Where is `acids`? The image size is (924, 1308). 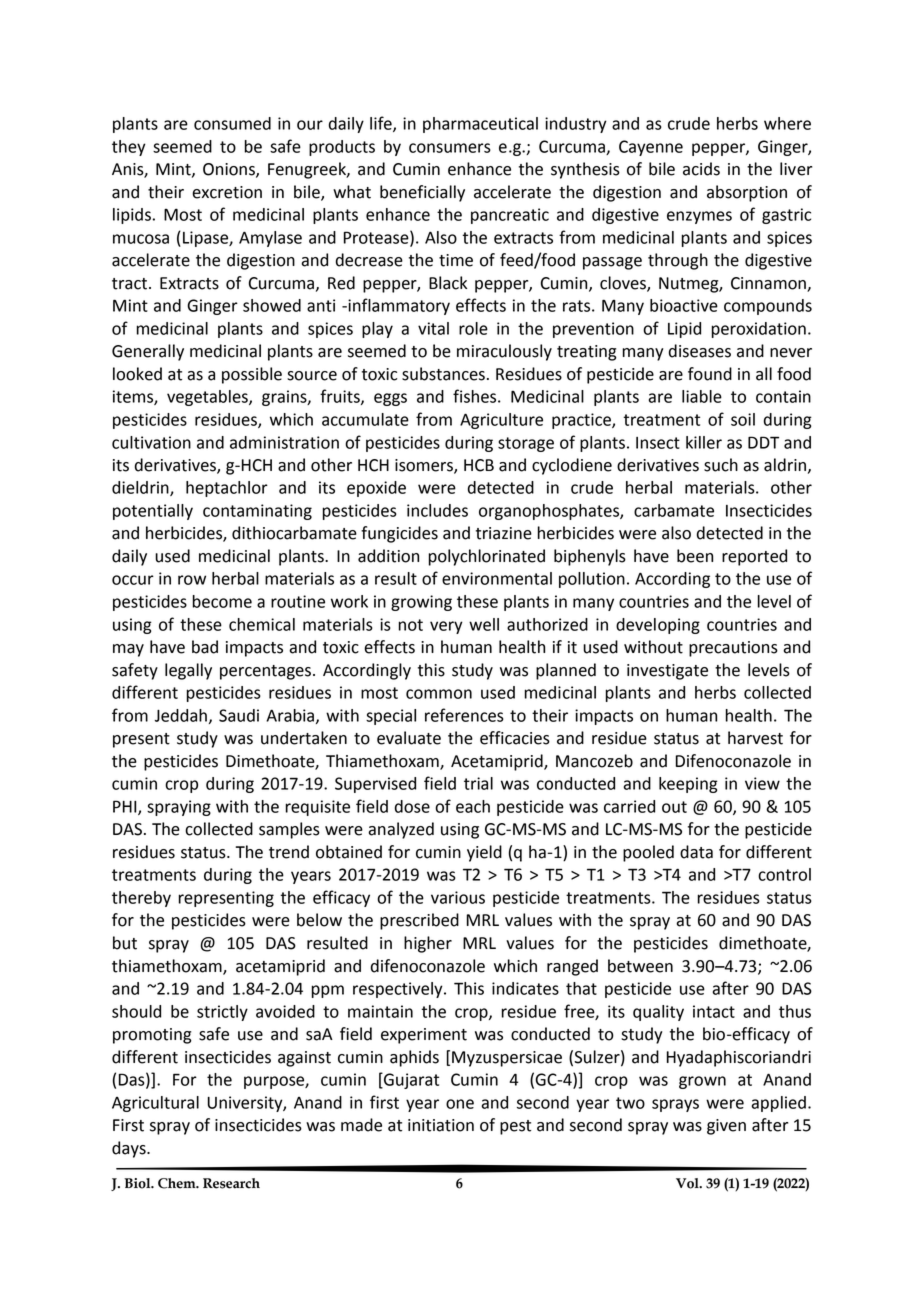 acids is located at coordinates (701, 169).
